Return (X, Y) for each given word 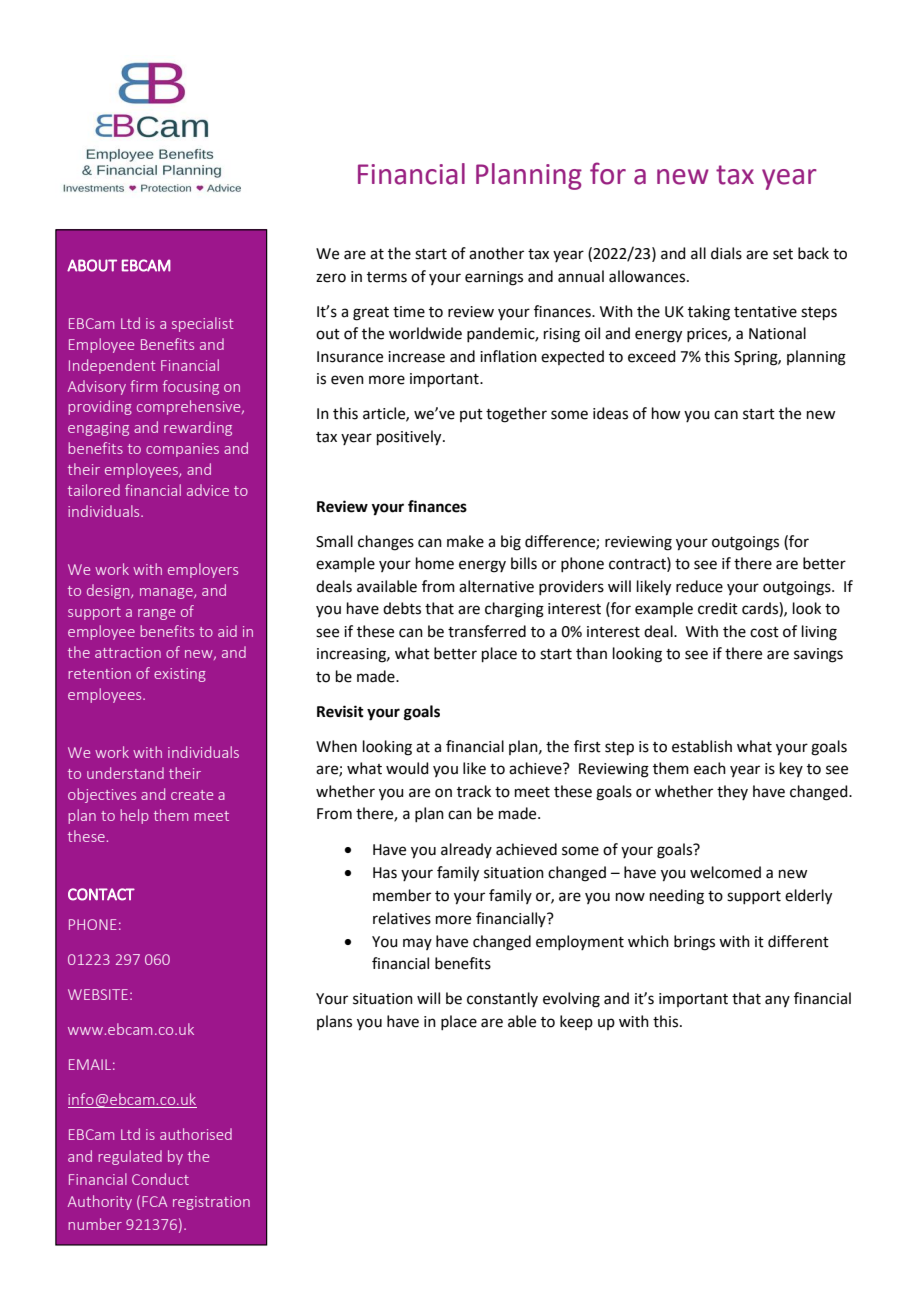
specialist (202, 324)
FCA (154, 1201)
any (777, 1001)
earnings (494, 278)
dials (726, 253)
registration (211, 1203)
